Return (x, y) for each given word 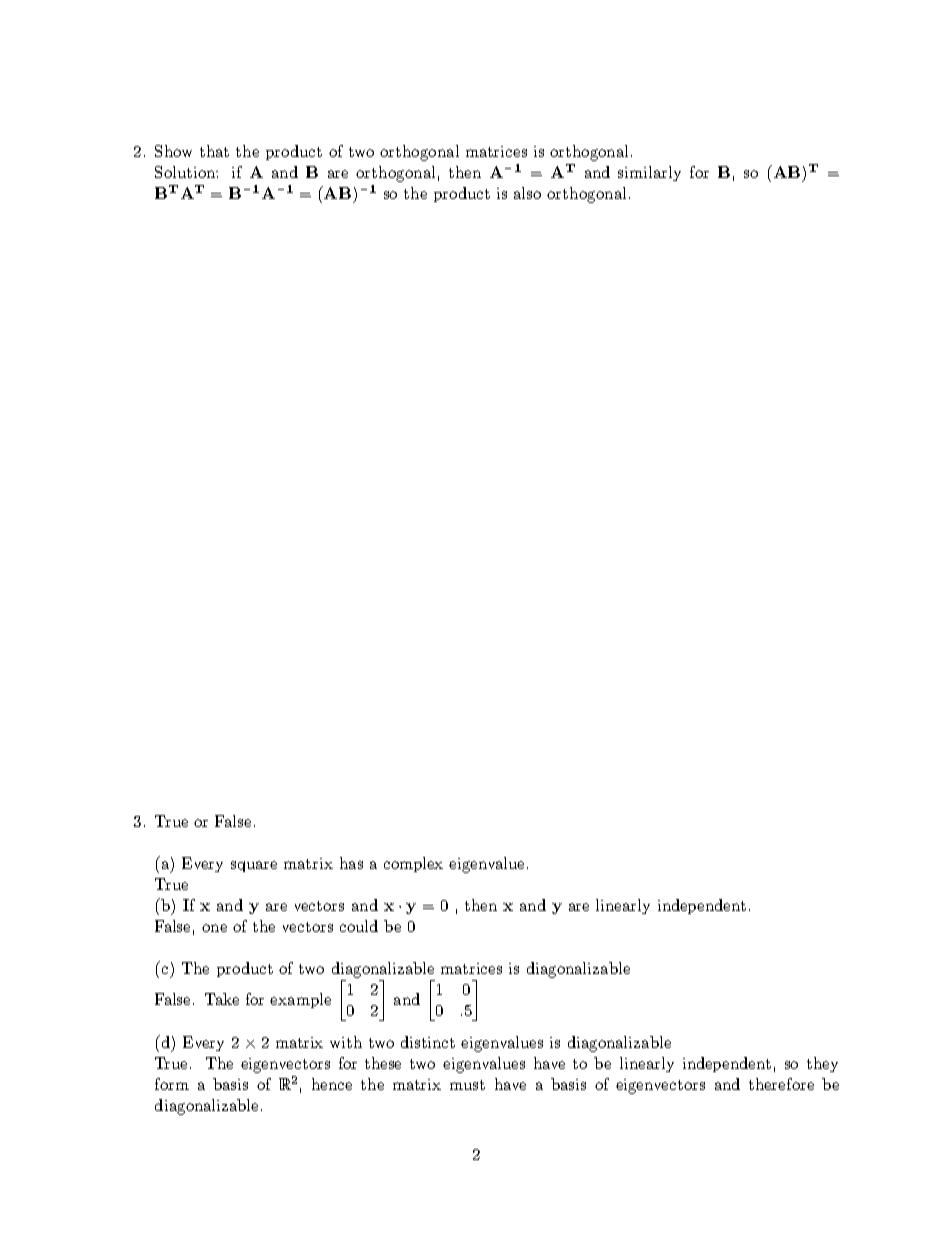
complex (413, 864)
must (467, 1085)
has (351, 863)
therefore (781, 1084)
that (214, 151)
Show (173, 151)
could (359, 926)
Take (222, 999)
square (254, 866)
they (822, 1064)
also (527, 193)
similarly (649, 173)
